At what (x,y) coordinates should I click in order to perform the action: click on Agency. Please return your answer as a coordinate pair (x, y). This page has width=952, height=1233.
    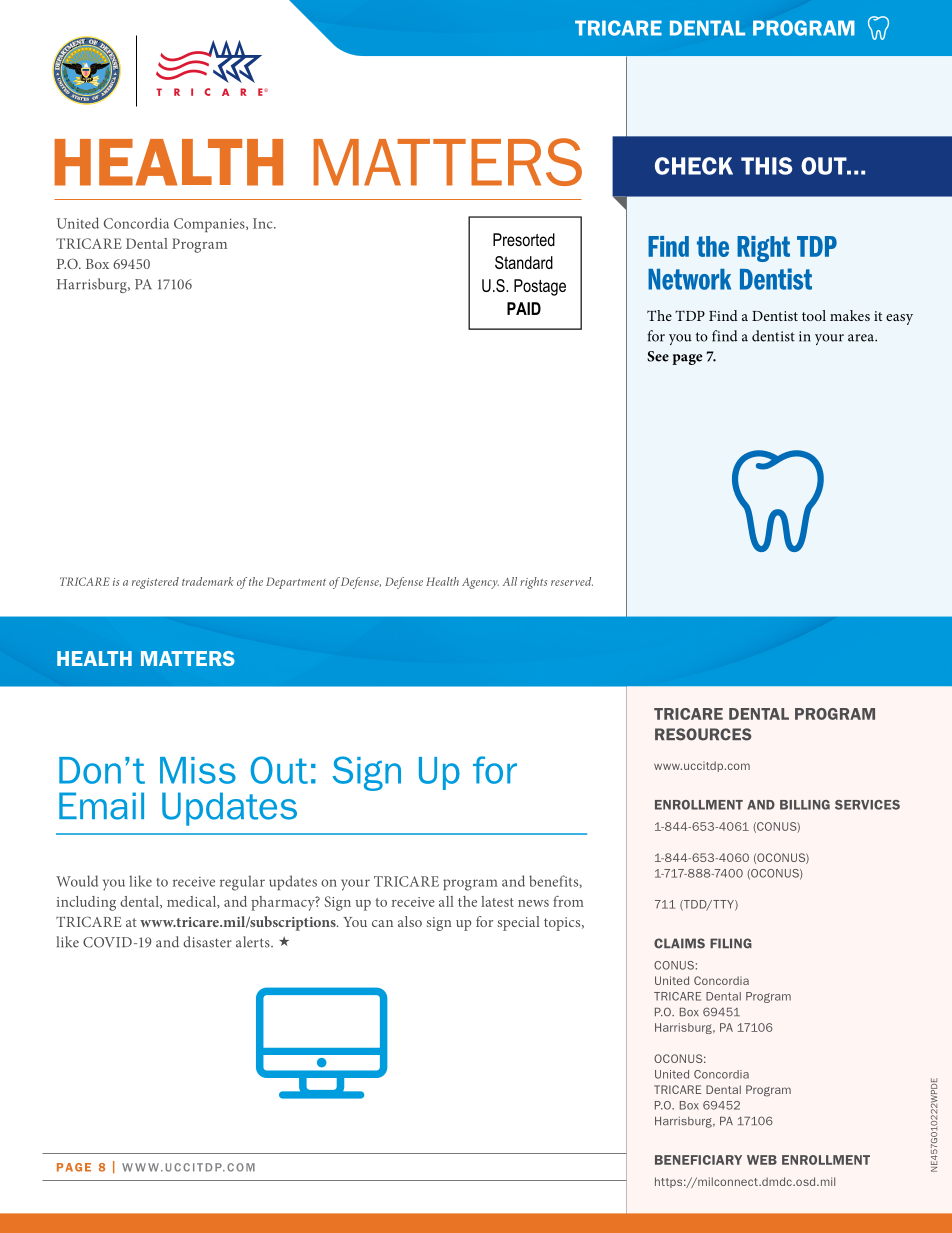
    Looking at the image, I should click on (480, 583).
